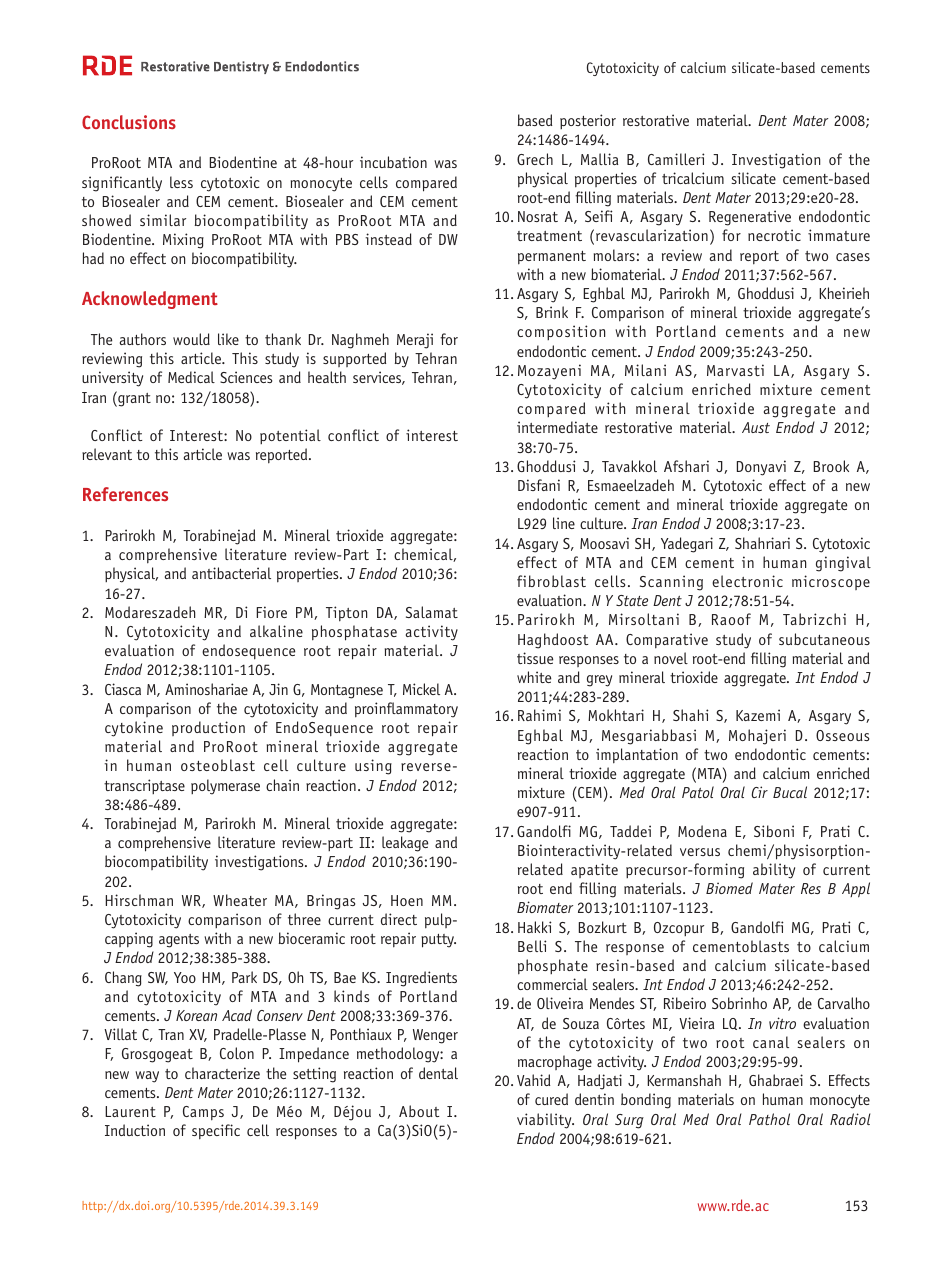 Image resolution: width=952 pixels, height=1270 pixels. I want to click on incubation, so click(393, 162).
